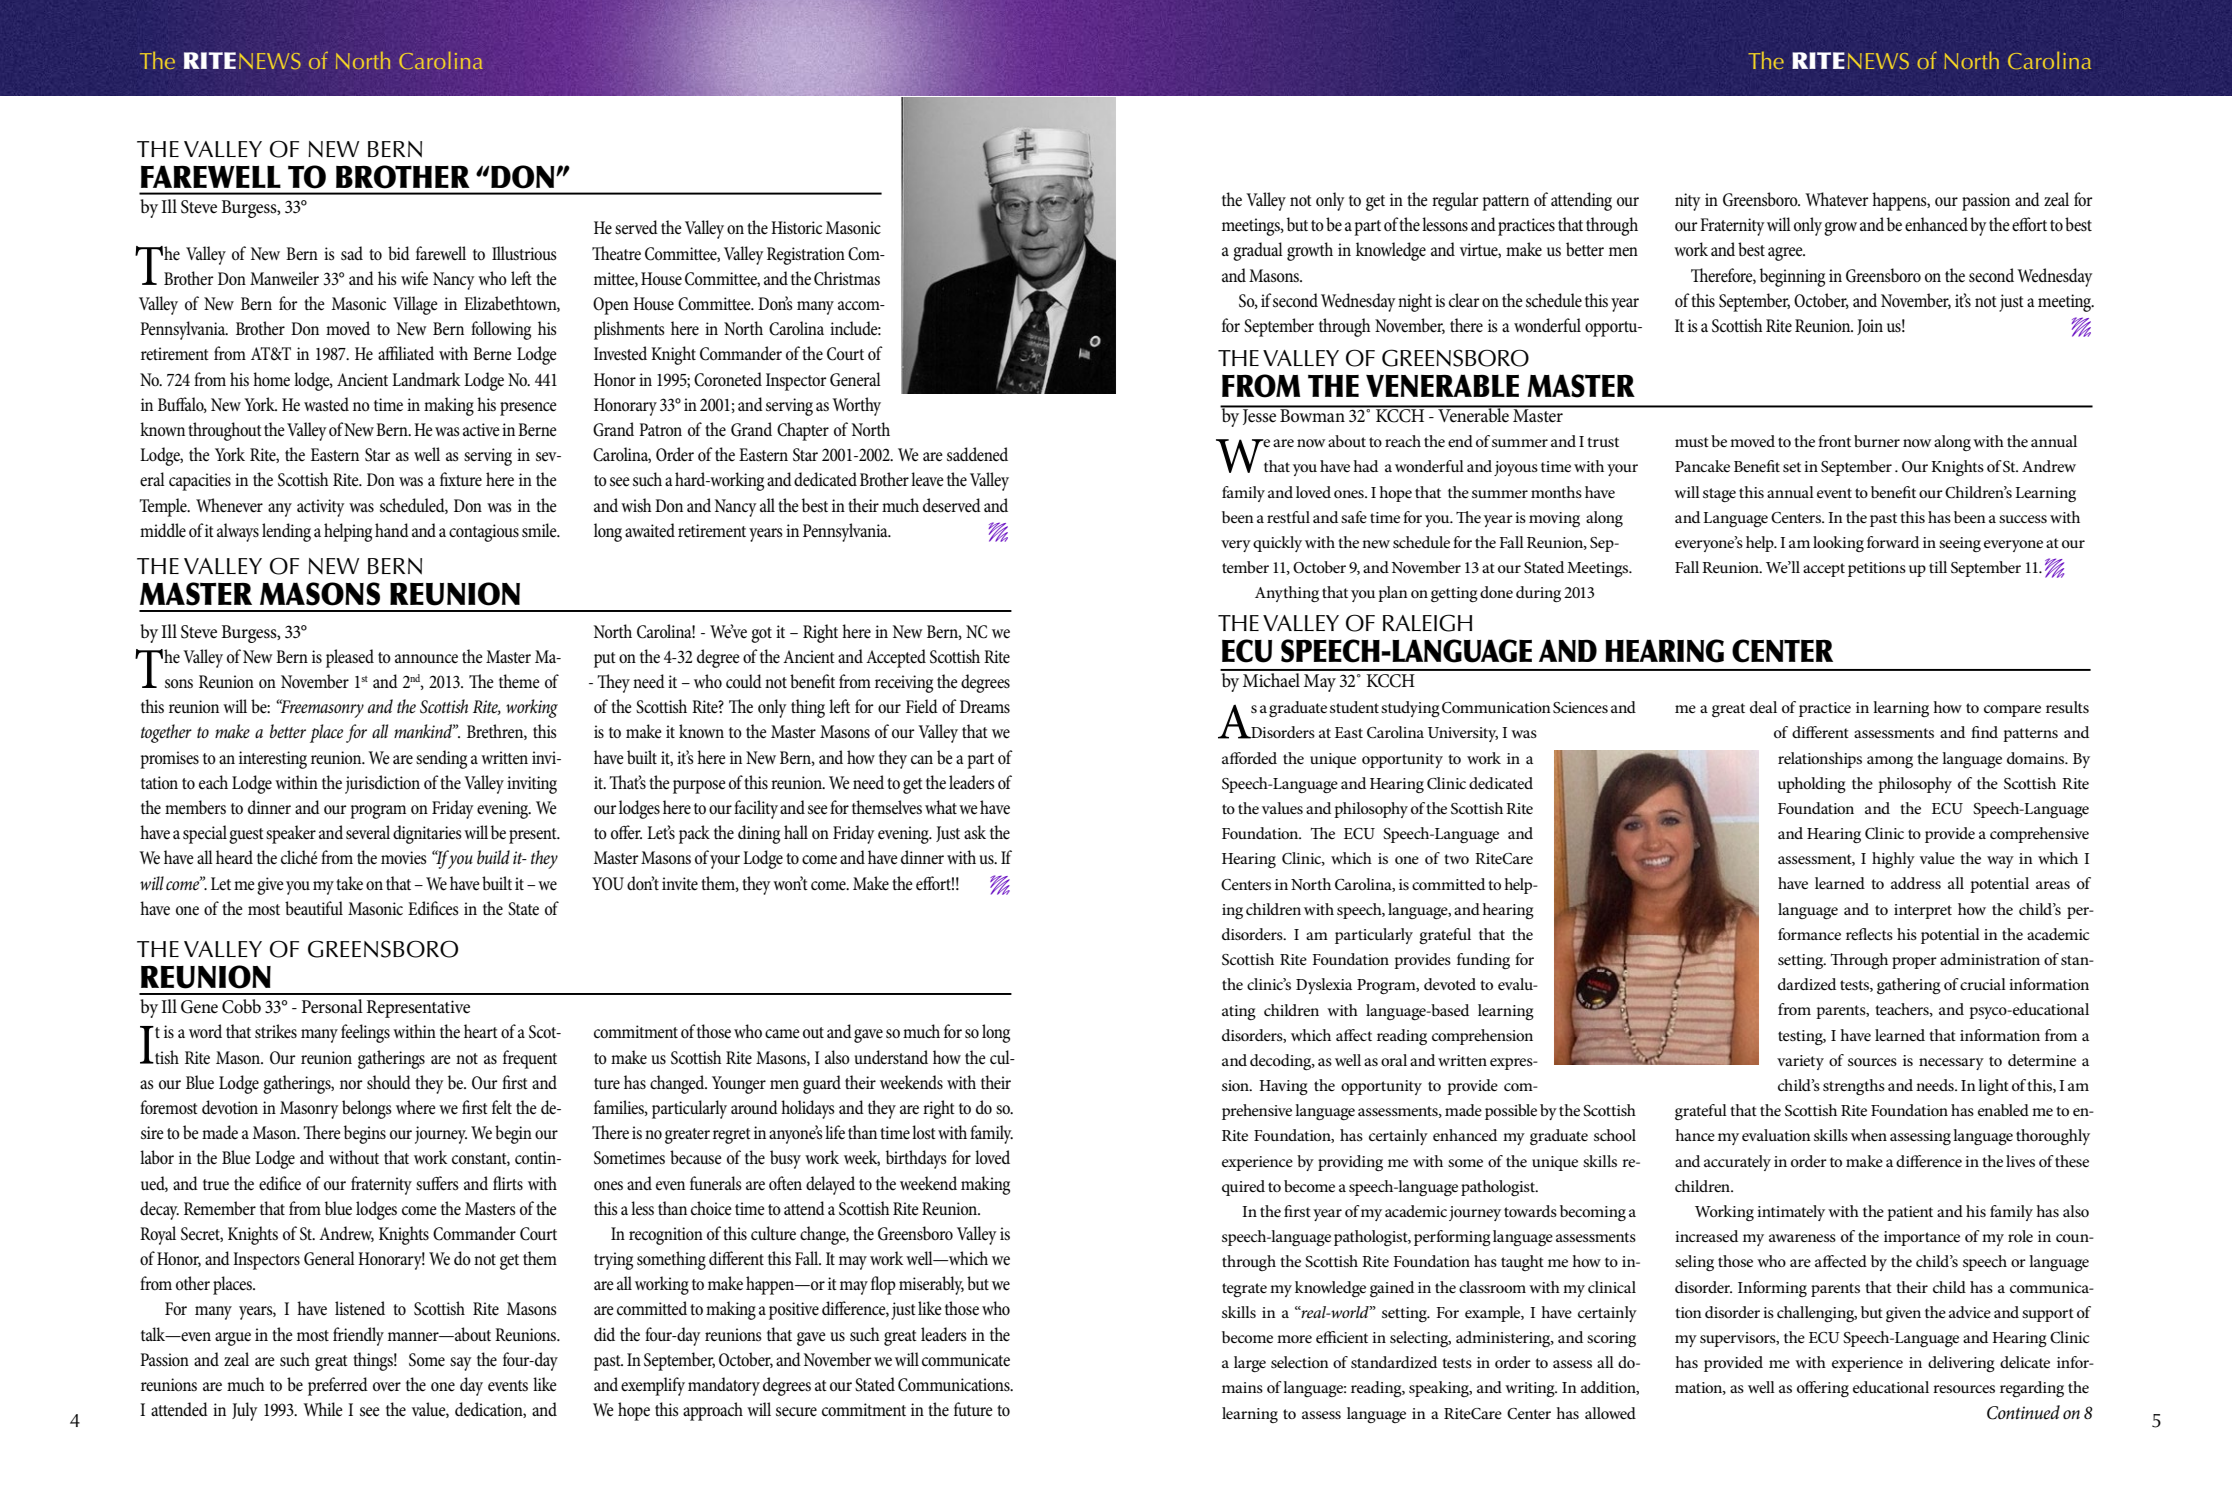 The image size is (2232, 1500). I want to click on pleased, so click(350, 658).
